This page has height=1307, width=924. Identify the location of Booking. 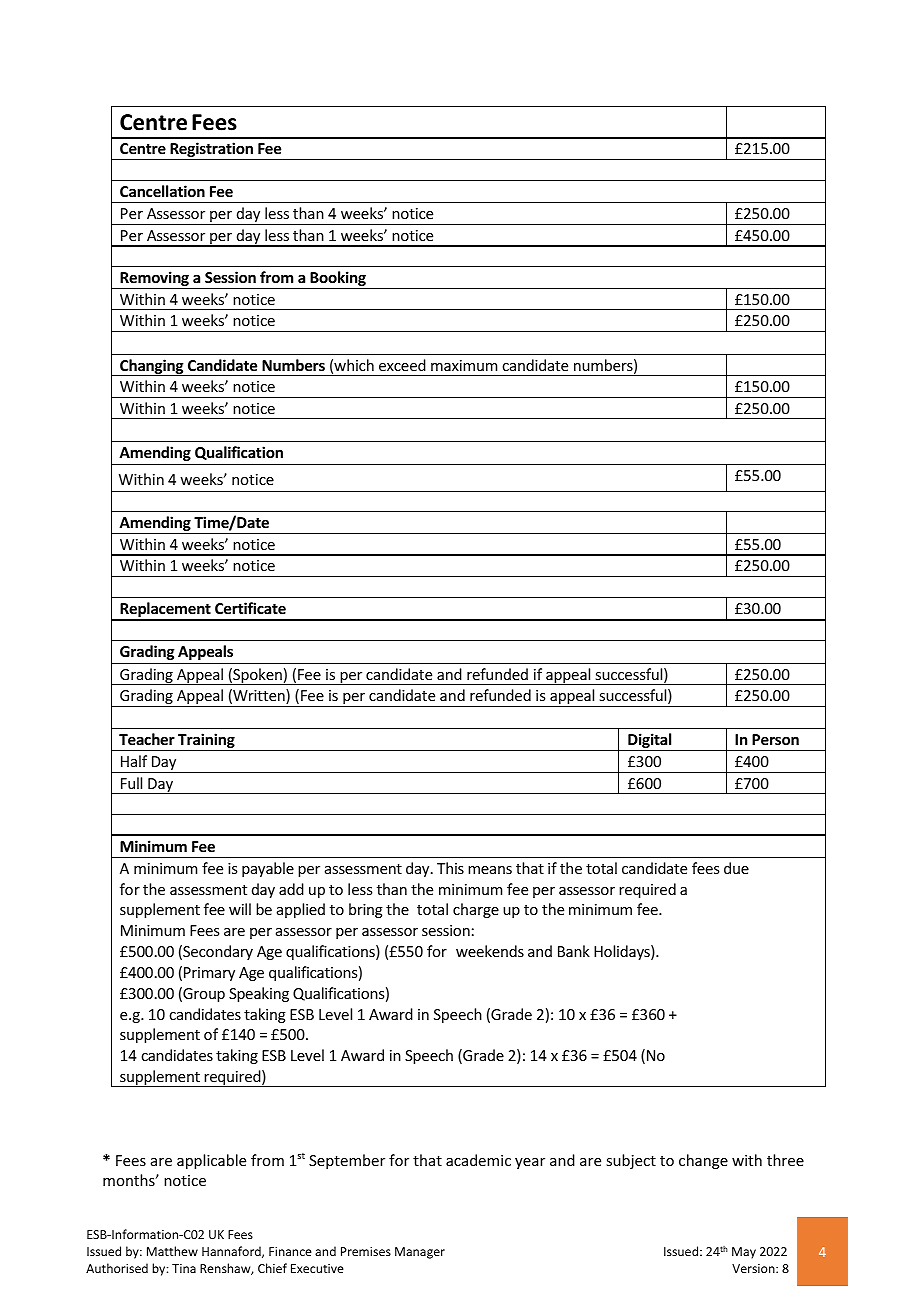
(338, 280).
